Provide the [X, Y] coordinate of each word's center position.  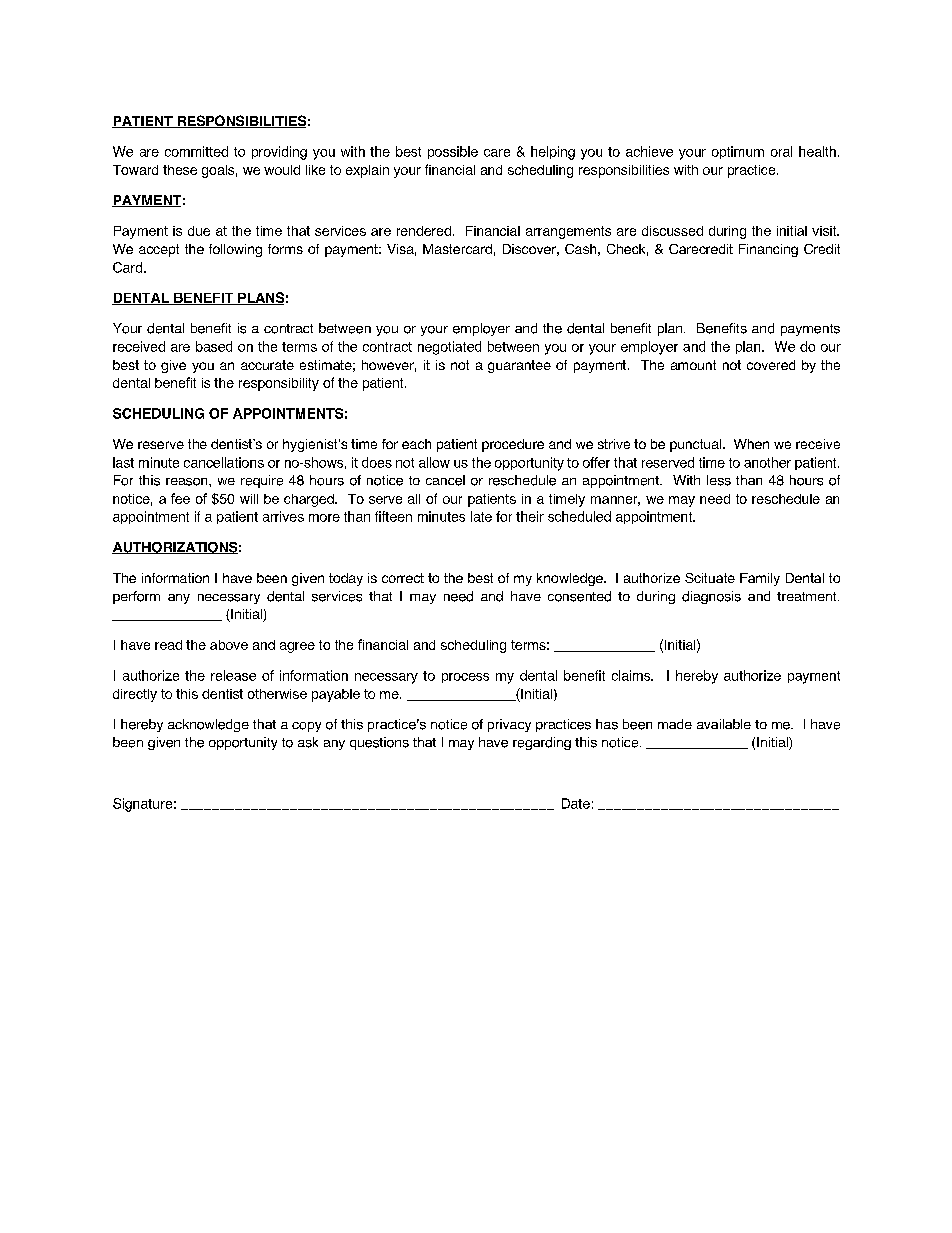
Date [576, 803]
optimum [738, 152]
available [724, 724]
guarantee [519, 366]
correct [403, 578]
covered [771, 365]
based [214, 346]
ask [308, 742]
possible [453, 152]
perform [136, 597]
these [180, 170]
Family [760, 579]
